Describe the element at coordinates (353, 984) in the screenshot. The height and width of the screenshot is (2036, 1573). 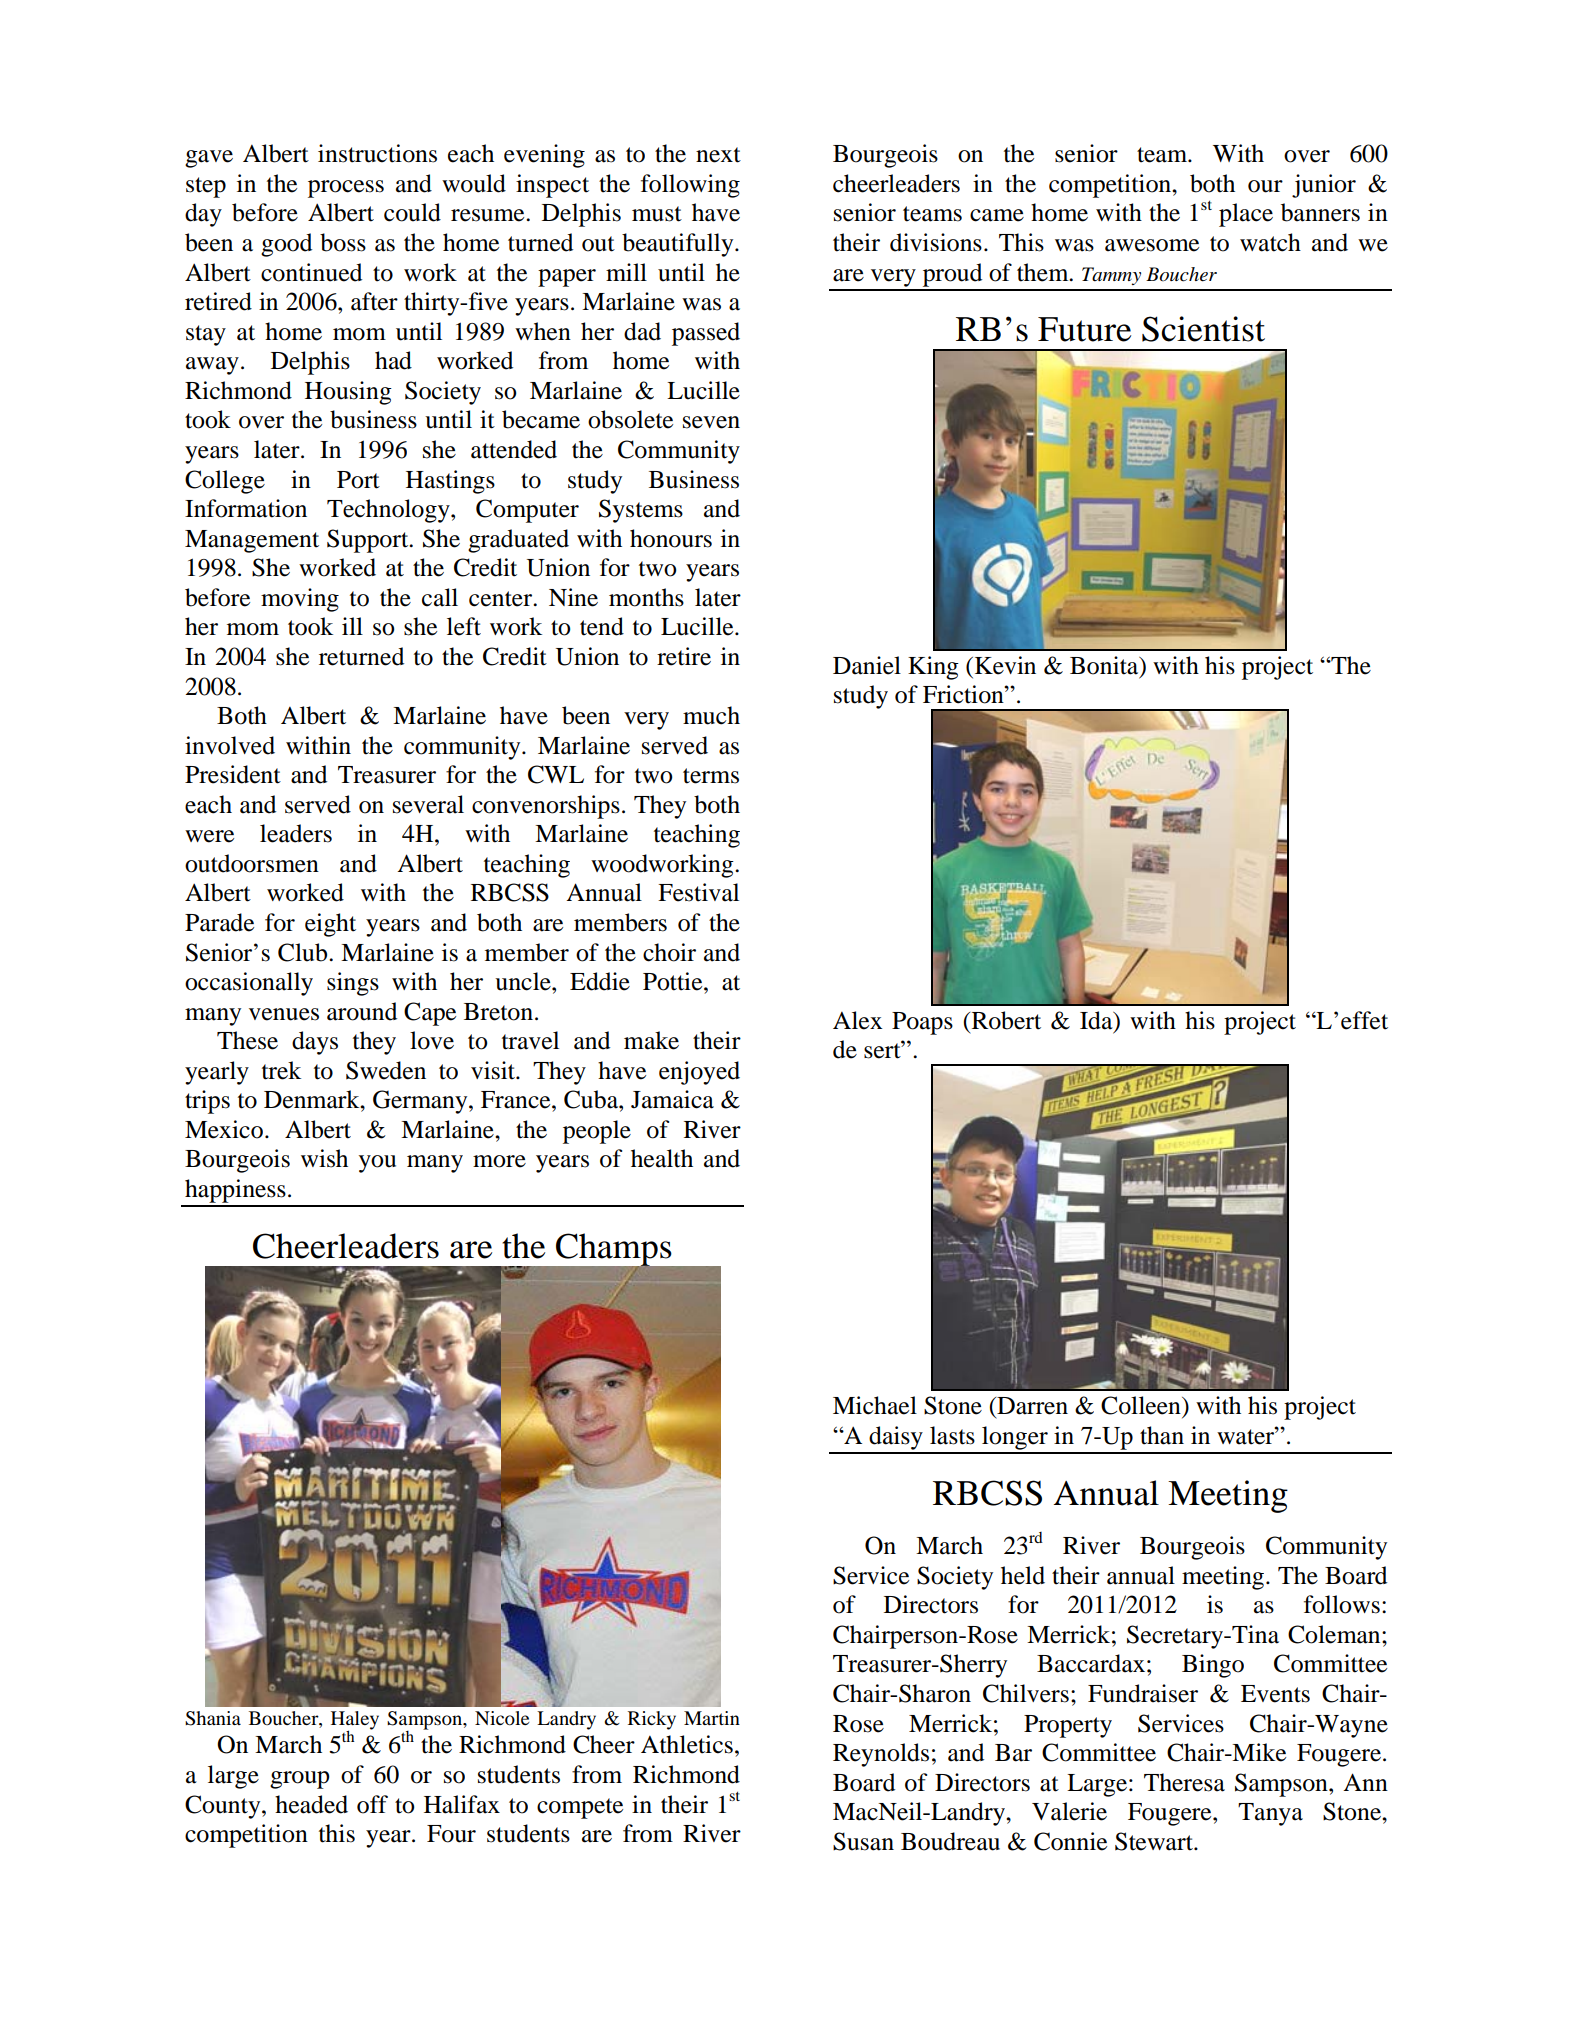
I see `sings` at that location.
